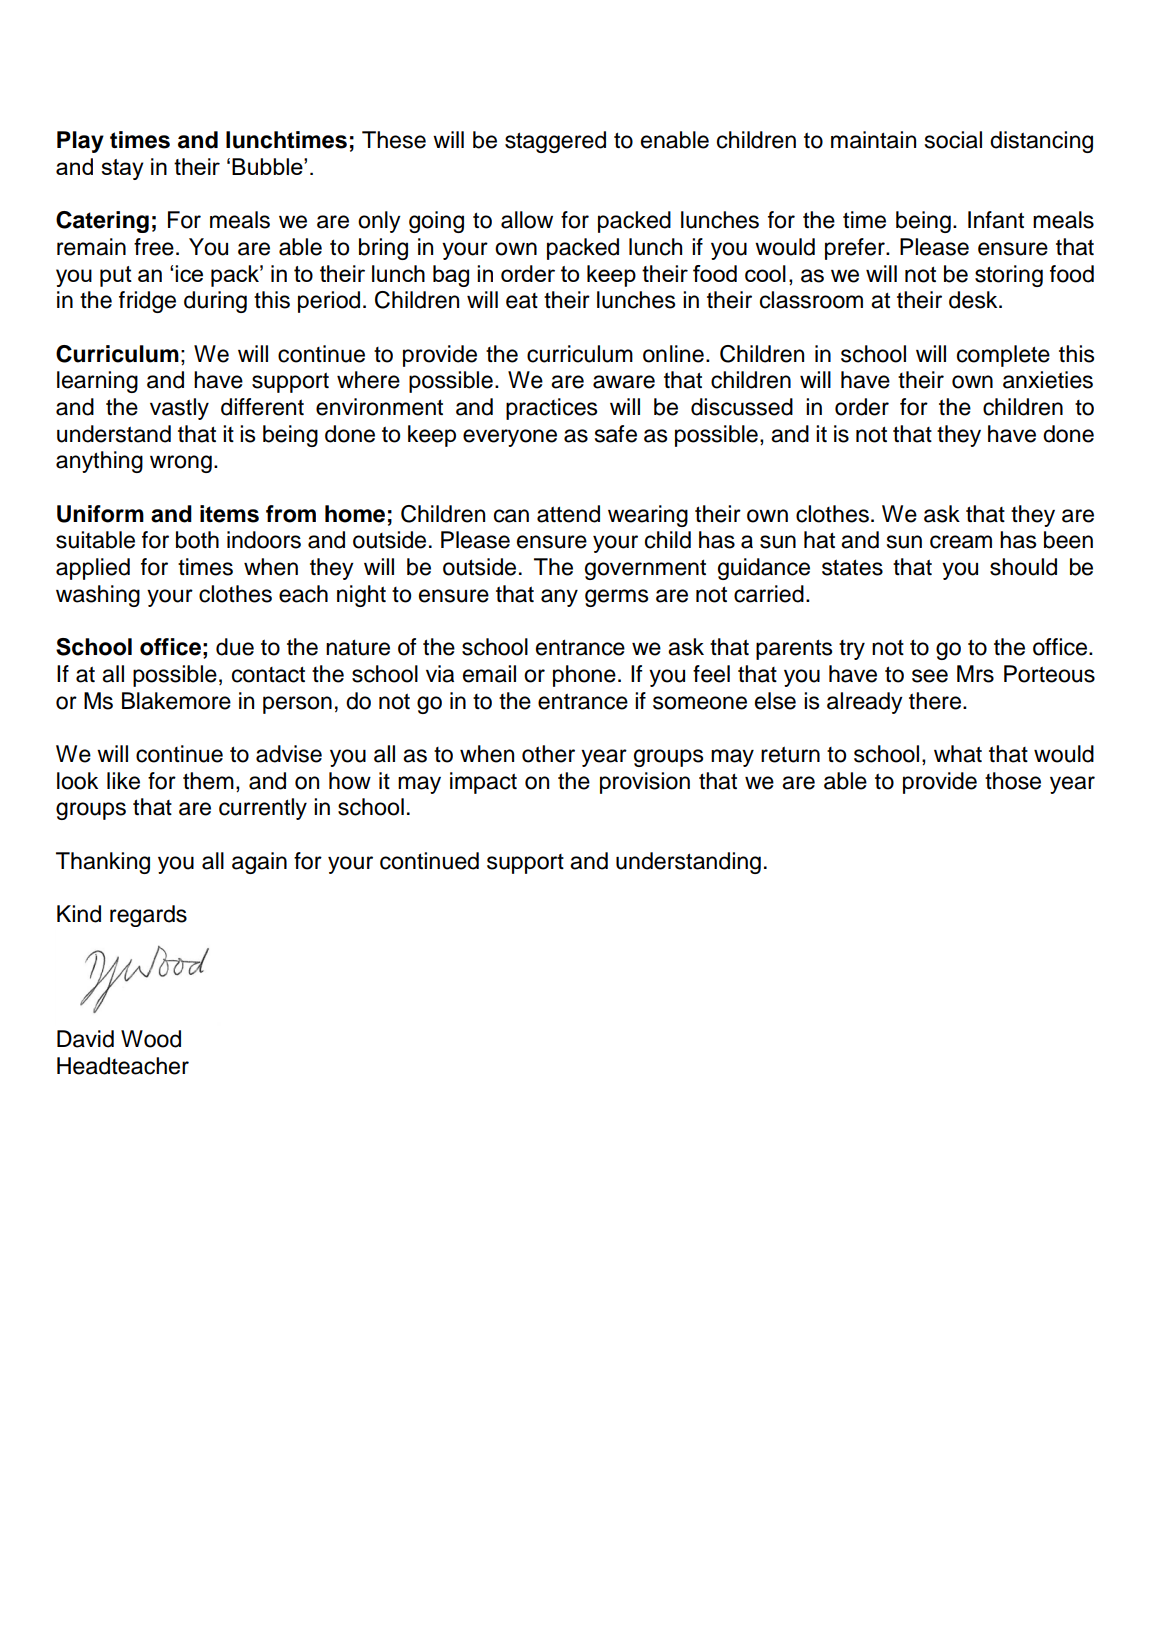  Describe the element at coordinates (1023, 567) in the screenshot. I see `should` at that location.
